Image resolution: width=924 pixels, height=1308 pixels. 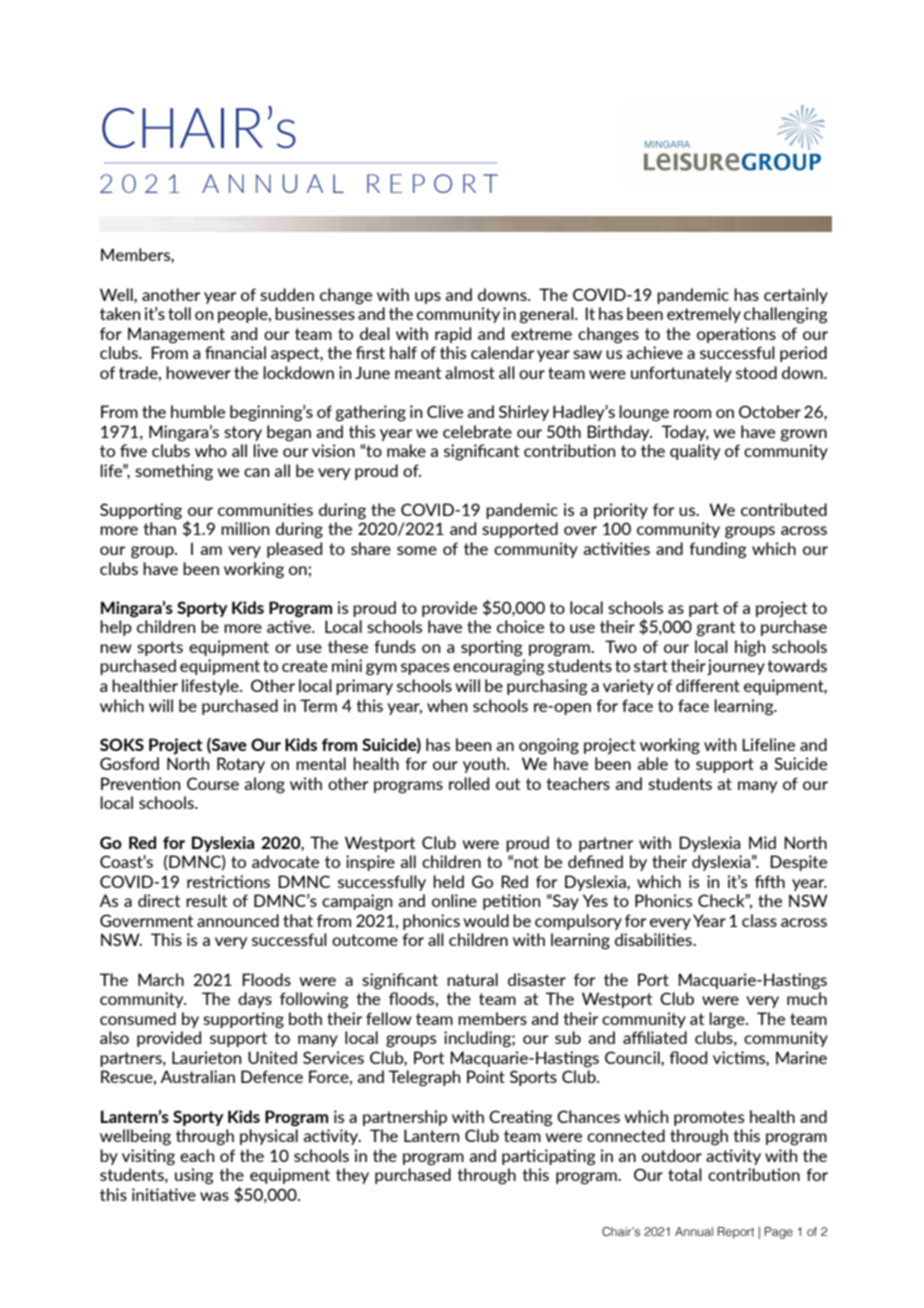 I want to click on large, so click(x=728, y=1020).
